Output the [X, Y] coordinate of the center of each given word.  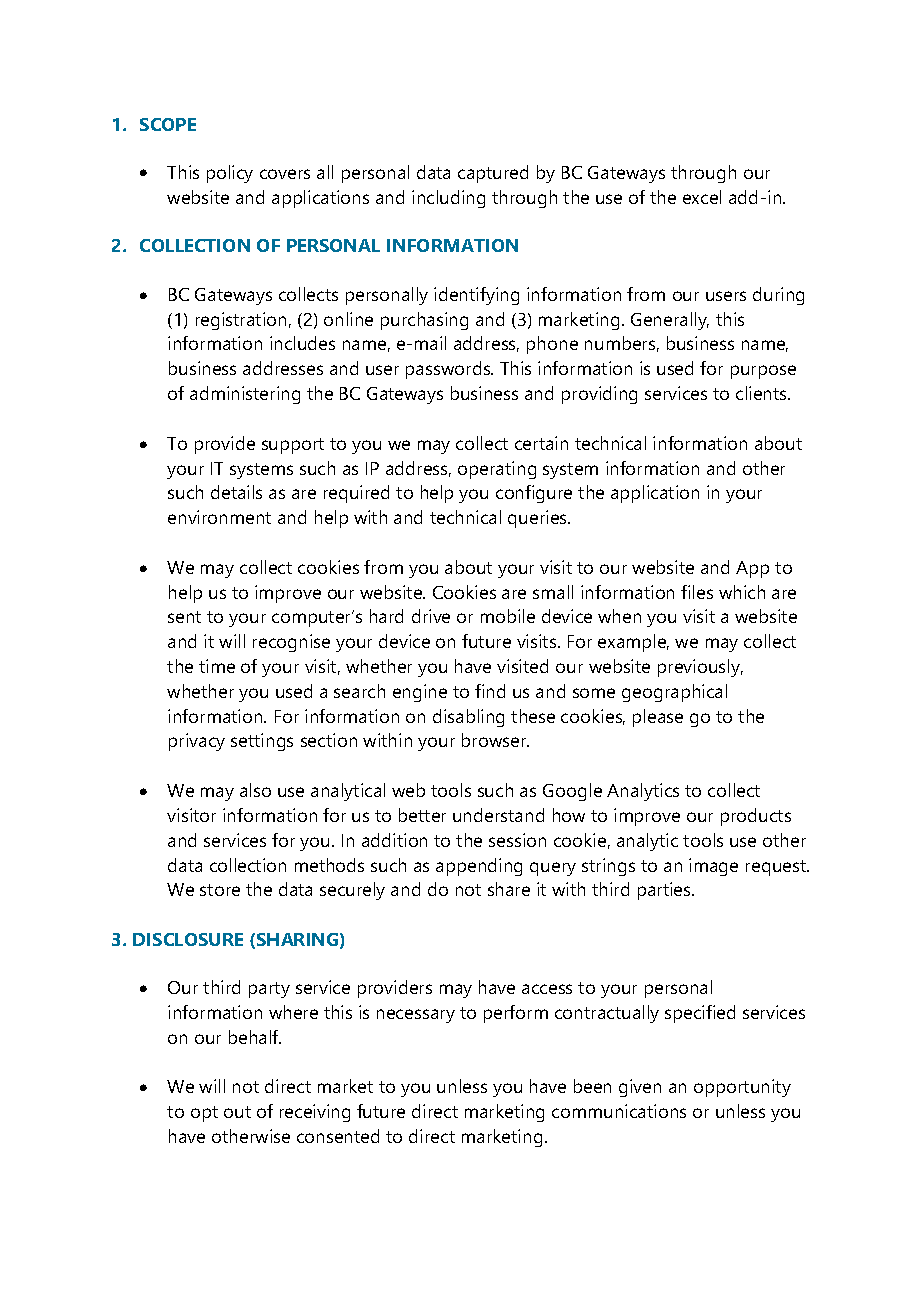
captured [493, 174]
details [236, 492]
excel [702, 197]
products [756, 817]
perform [516, 1014]
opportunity [742, 1088]
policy [230, 174]
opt [204, 1114]
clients [762, 393]
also [255, 790]
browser [495, 740]
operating [497, 470]
